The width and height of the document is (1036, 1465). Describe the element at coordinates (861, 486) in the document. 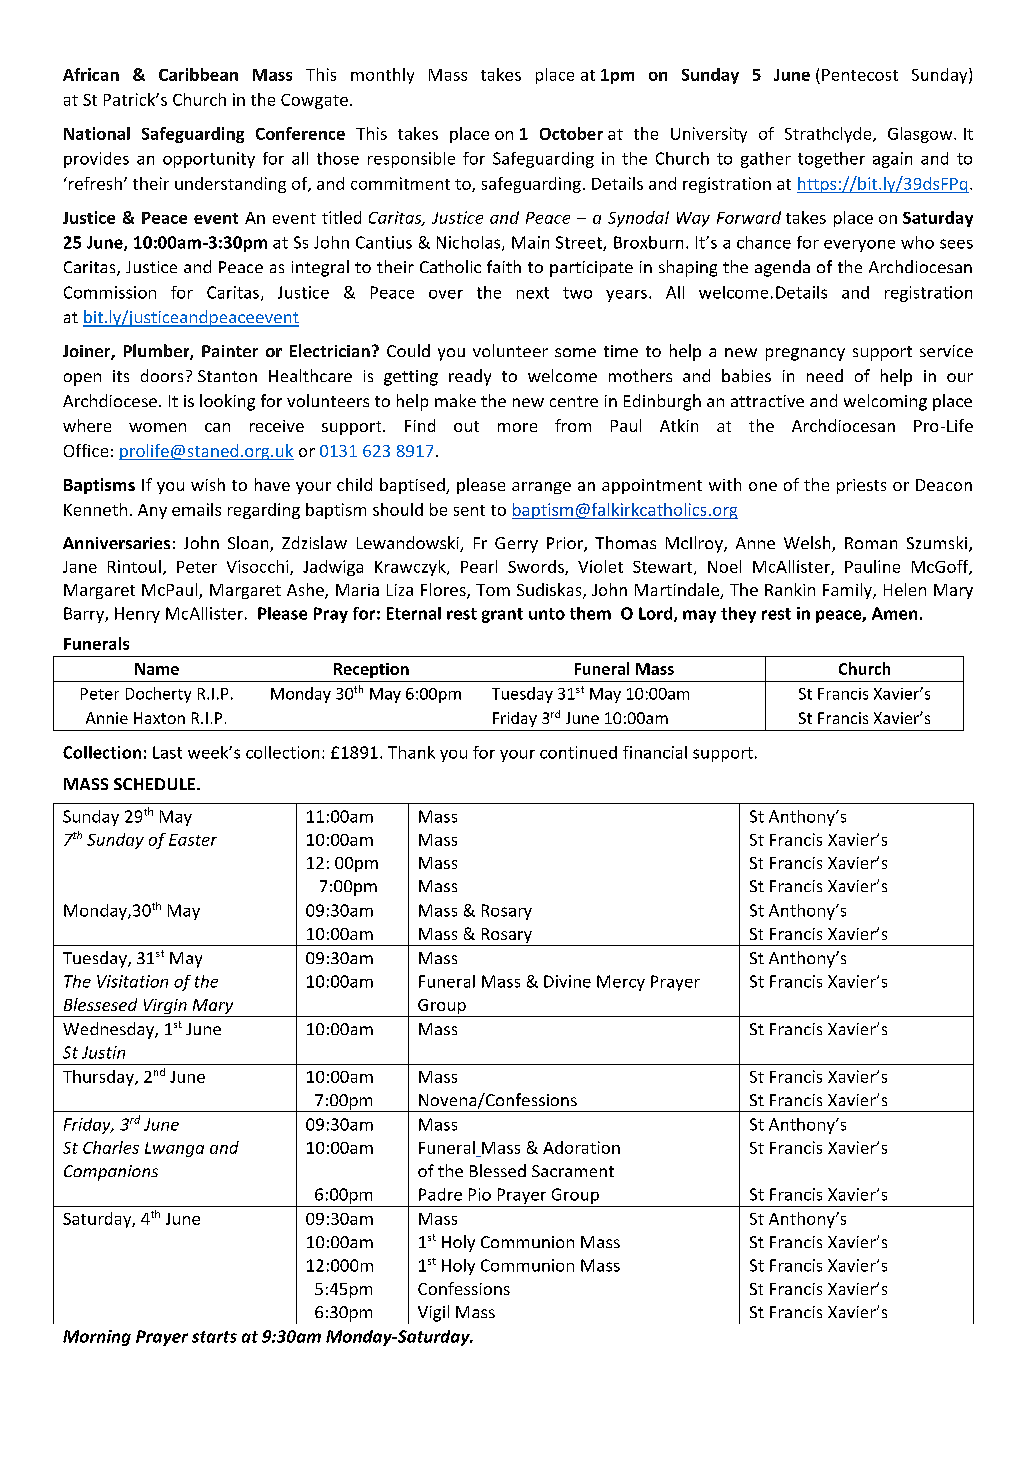

I see `priests` at that location.
